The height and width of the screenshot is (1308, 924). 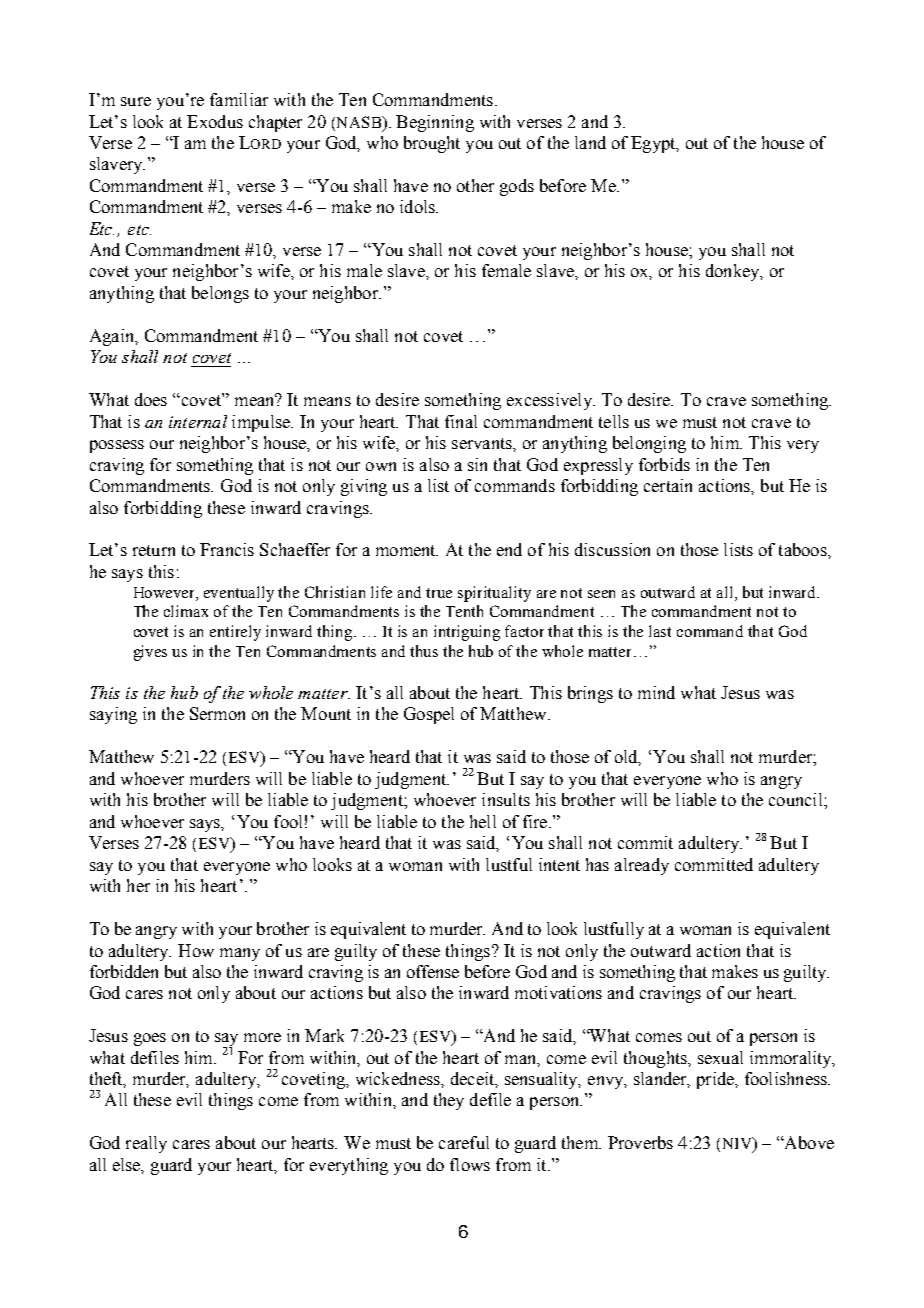 What do you see at coordinates (186, 611) in the screenshot?
I see `climax` at bounding box center [186, 611].
